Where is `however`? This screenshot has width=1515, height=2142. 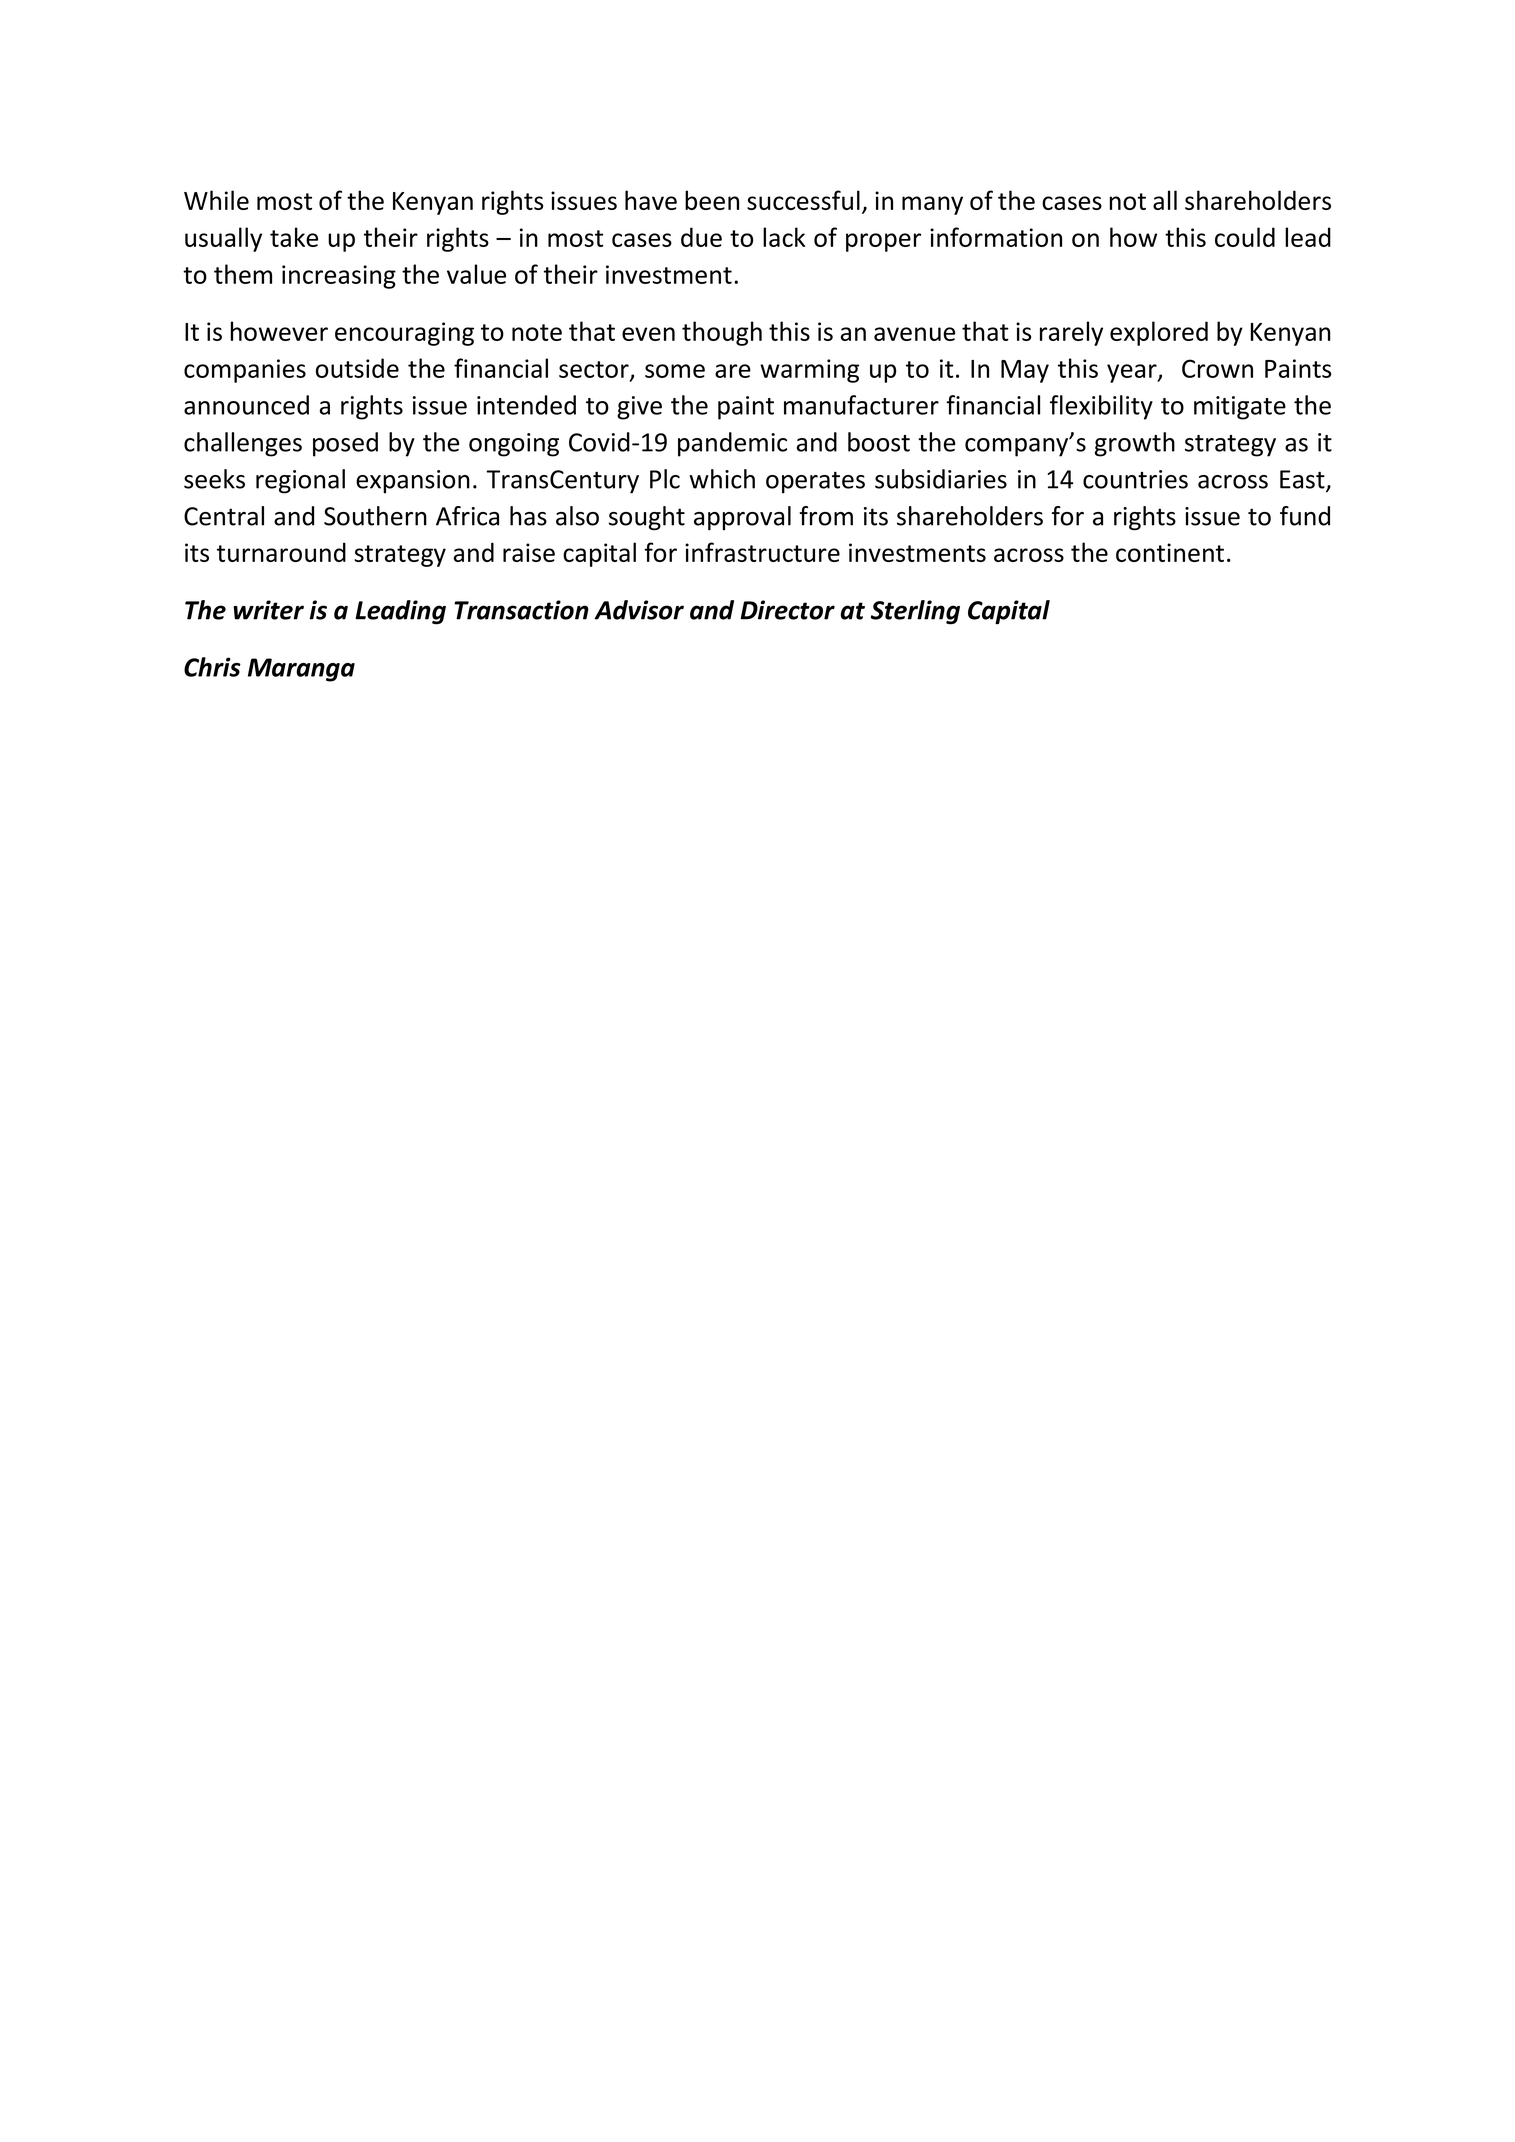
however is located at coordinates (279, 331).
